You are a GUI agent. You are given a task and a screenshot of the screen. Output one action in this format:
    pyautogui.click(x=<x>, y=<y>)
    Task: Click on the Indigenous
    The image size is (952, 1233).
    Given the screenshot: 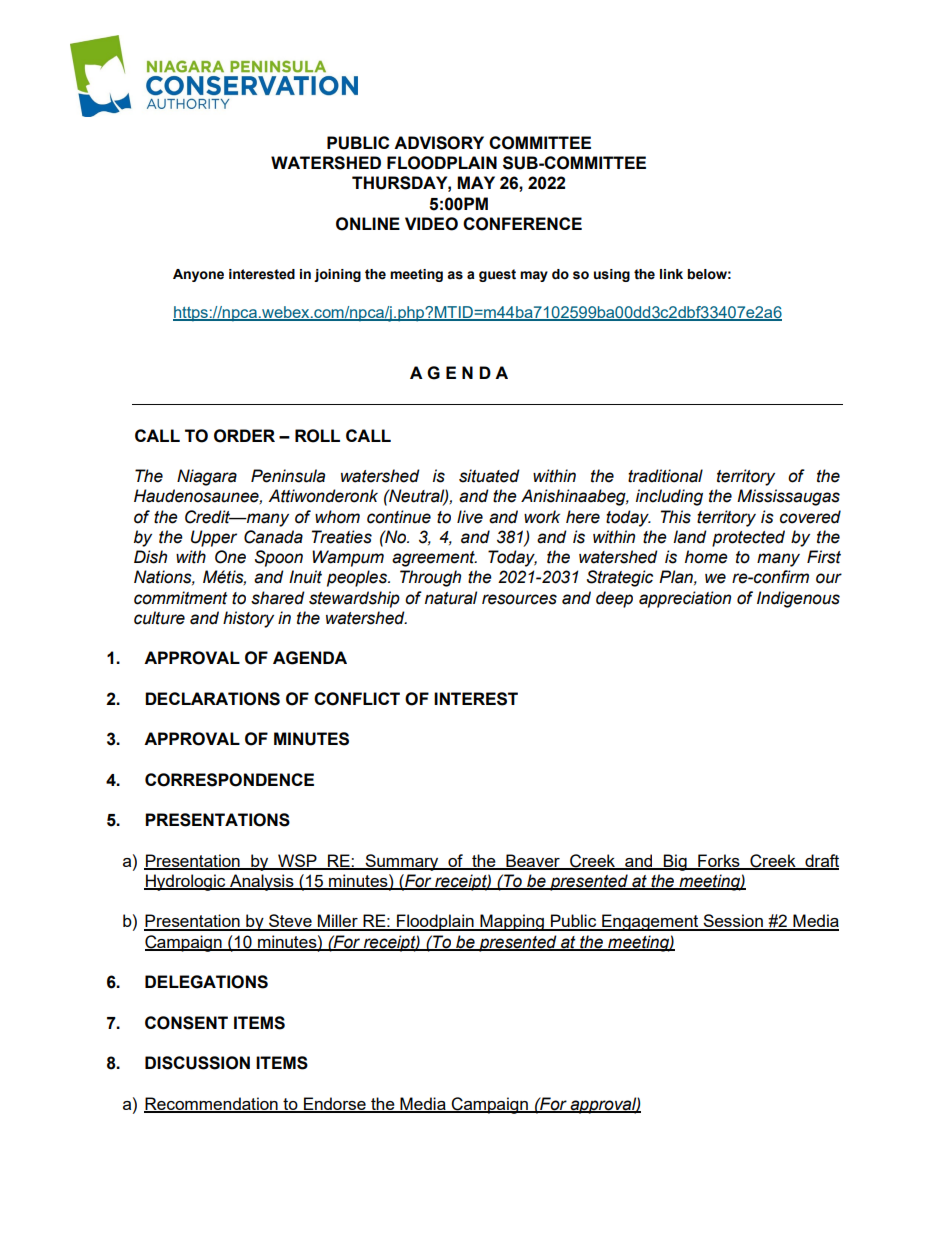 What is the action you would take?
    pyautogui.click(x=798, y=599)
